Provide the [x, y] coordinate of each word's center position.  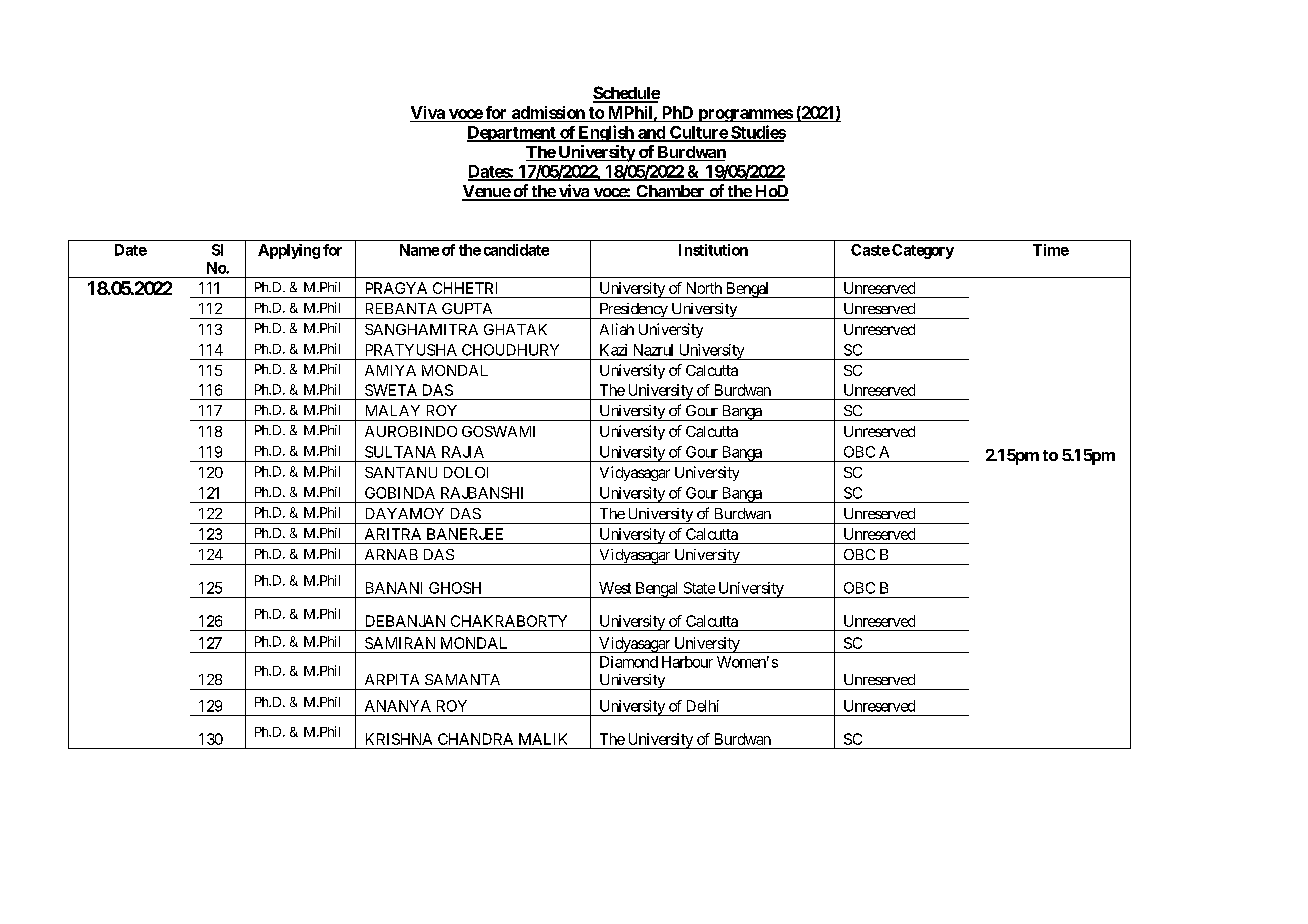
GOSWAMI [498, 431]
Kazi [613, 350]
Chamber [670, 192]
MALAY [393, 410]
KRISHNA [399, 739]
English [605, 133]
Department [512, 134]
